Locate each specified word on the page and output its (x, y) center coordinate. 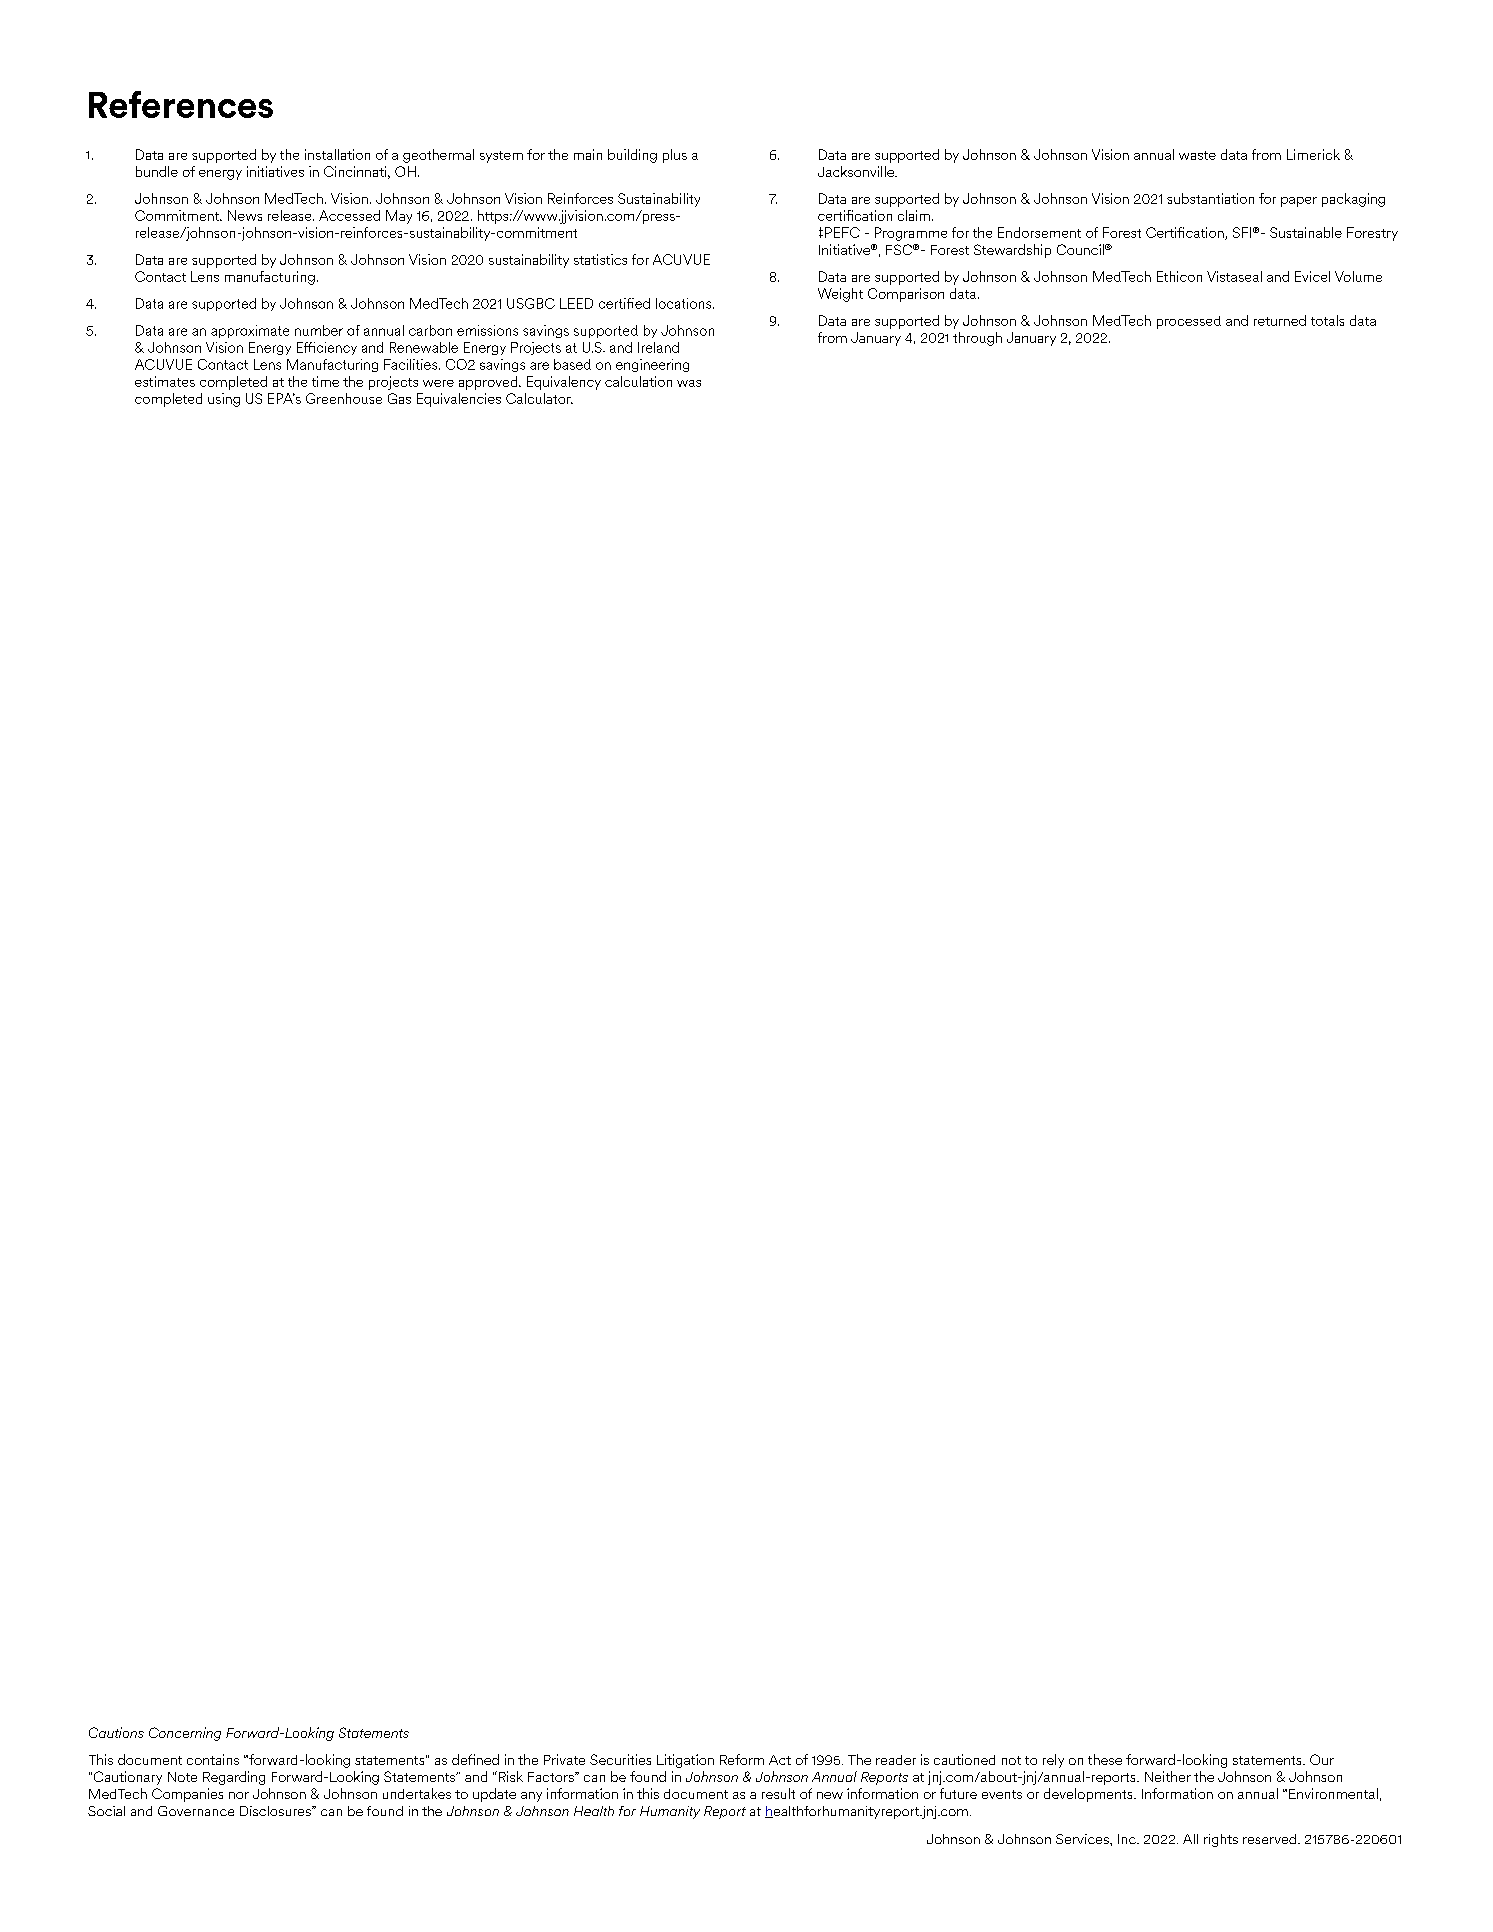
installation (337, 154)
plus (675, 156)
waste (1197, 155)
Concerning (185, 1734)
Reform (742, 1759)
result (778, 1793)
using (224, 400)
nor (239, 1795)
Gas (399, 398)
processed (1189, 322)
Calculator (539, 398)
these (1105, 1759)
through (977, 339)
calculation (638, 381)
